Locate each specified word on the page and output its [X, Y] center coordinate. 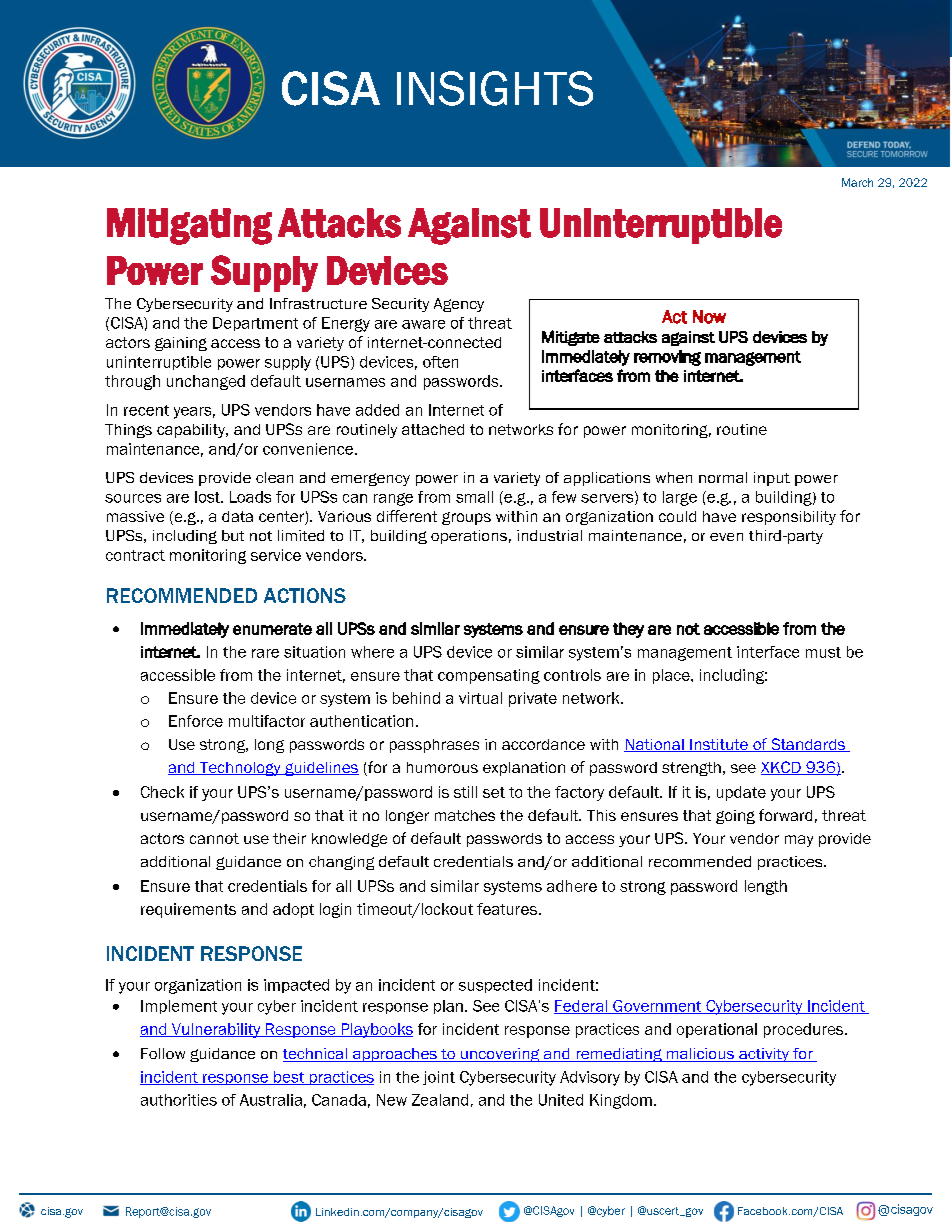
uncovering [500, 1055]
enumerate [272, 629]
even [726, 537]
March [857, 182]
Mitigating [189, 226]
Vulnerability [216, 1030]
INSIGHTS [495, 88]
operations [469, 537]
